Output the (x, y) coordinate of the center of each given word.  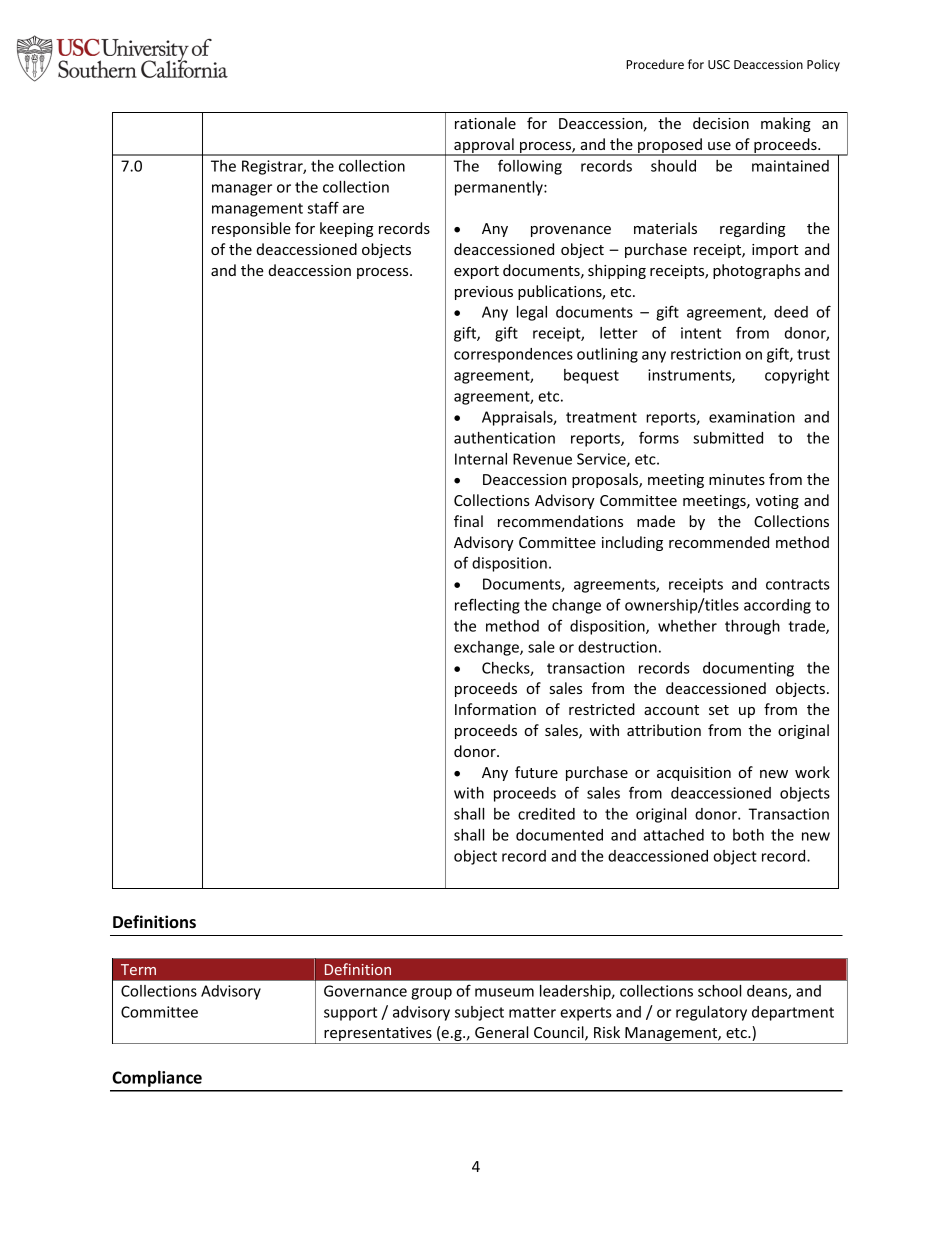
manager (242, 190)
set (719, 710)
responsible (251, 229)
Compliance (157, 1079)
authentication (504, 438)
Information (495, 709)
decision (721, 123)
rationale (485, 123)
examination (752, 417)
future (536, 772)
